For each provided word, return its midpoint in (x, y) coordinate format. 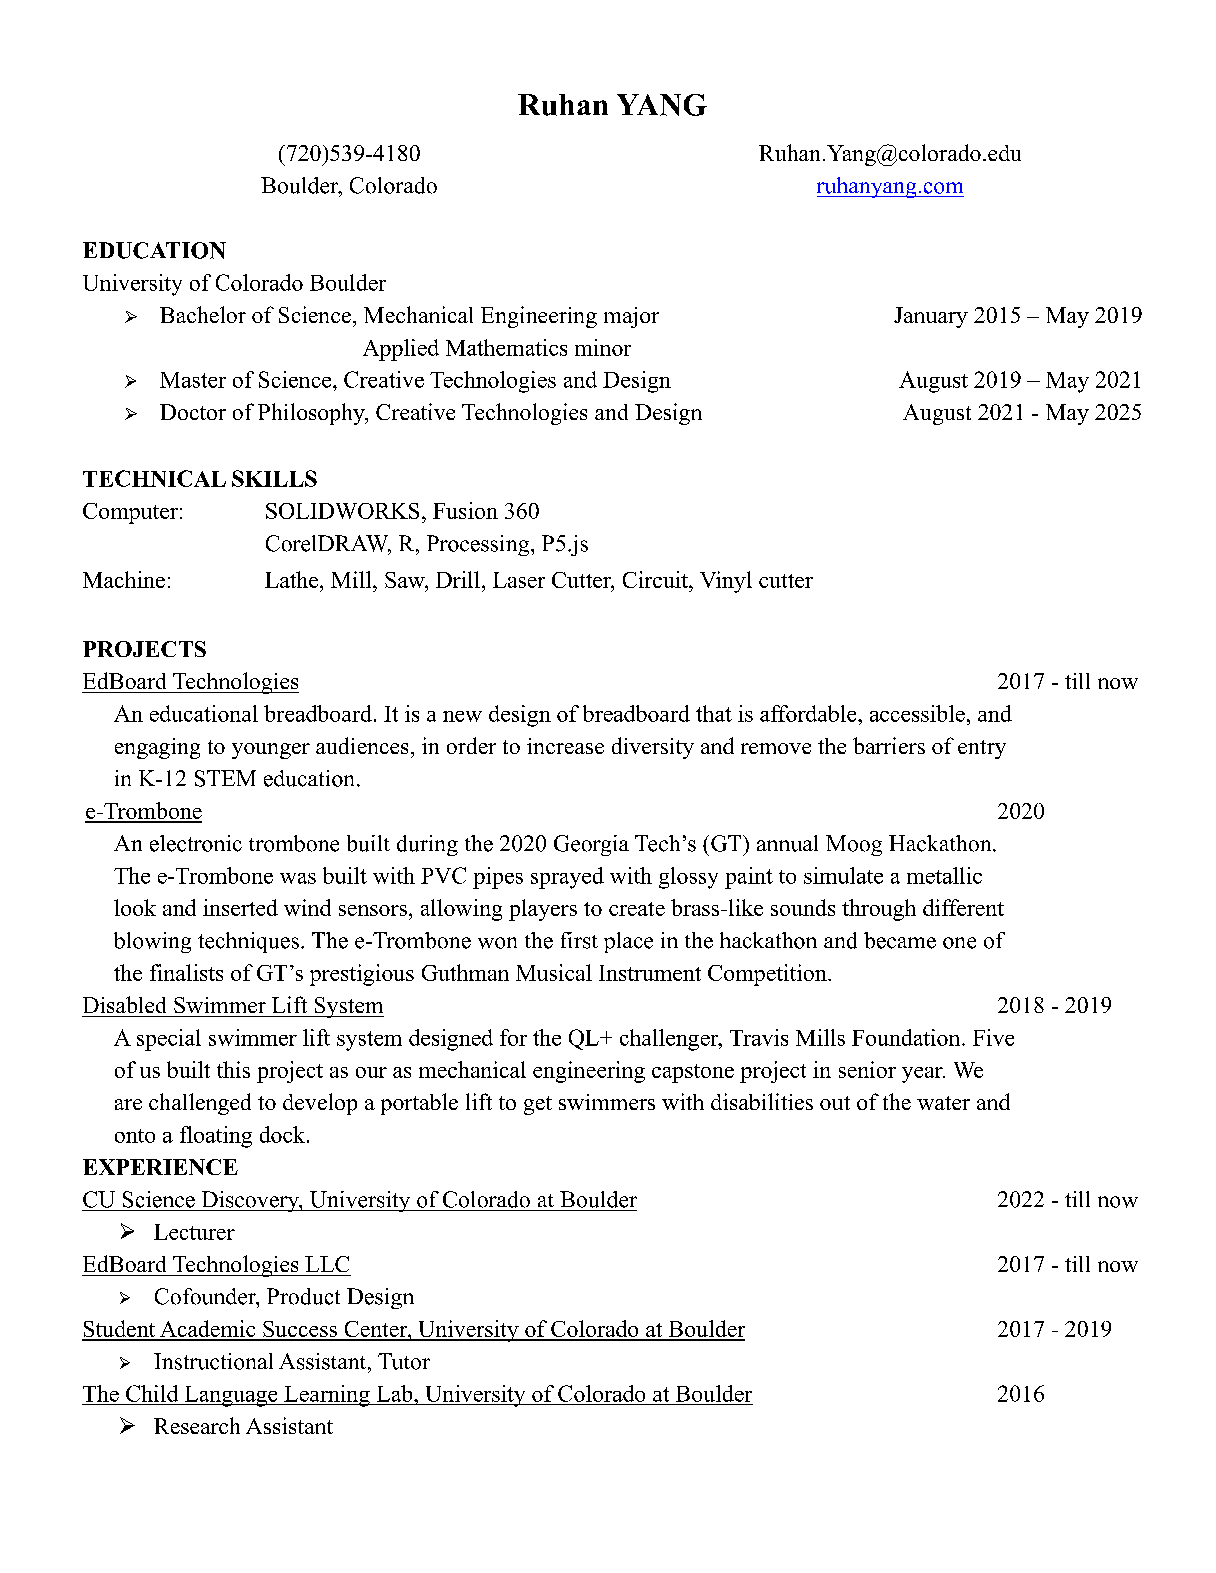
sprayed (567, 878)
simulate (843, 875)
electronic (196, 843)
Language (231, 1396)
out (835, 1103)
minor (603, 347)
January (931, 317)
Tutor (404, 1361)
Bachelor (203, 314)
